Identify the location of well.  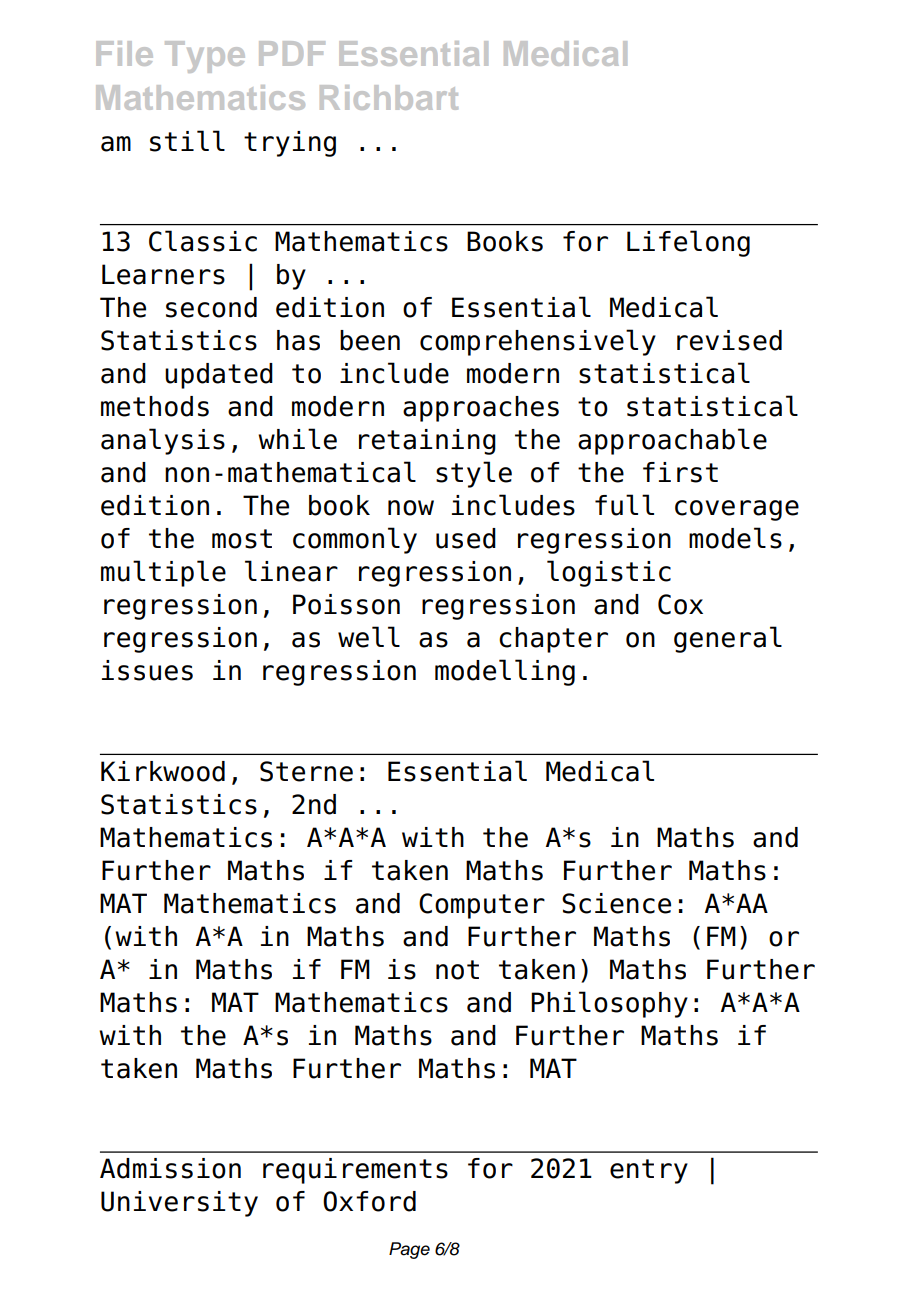
(369, 637).
